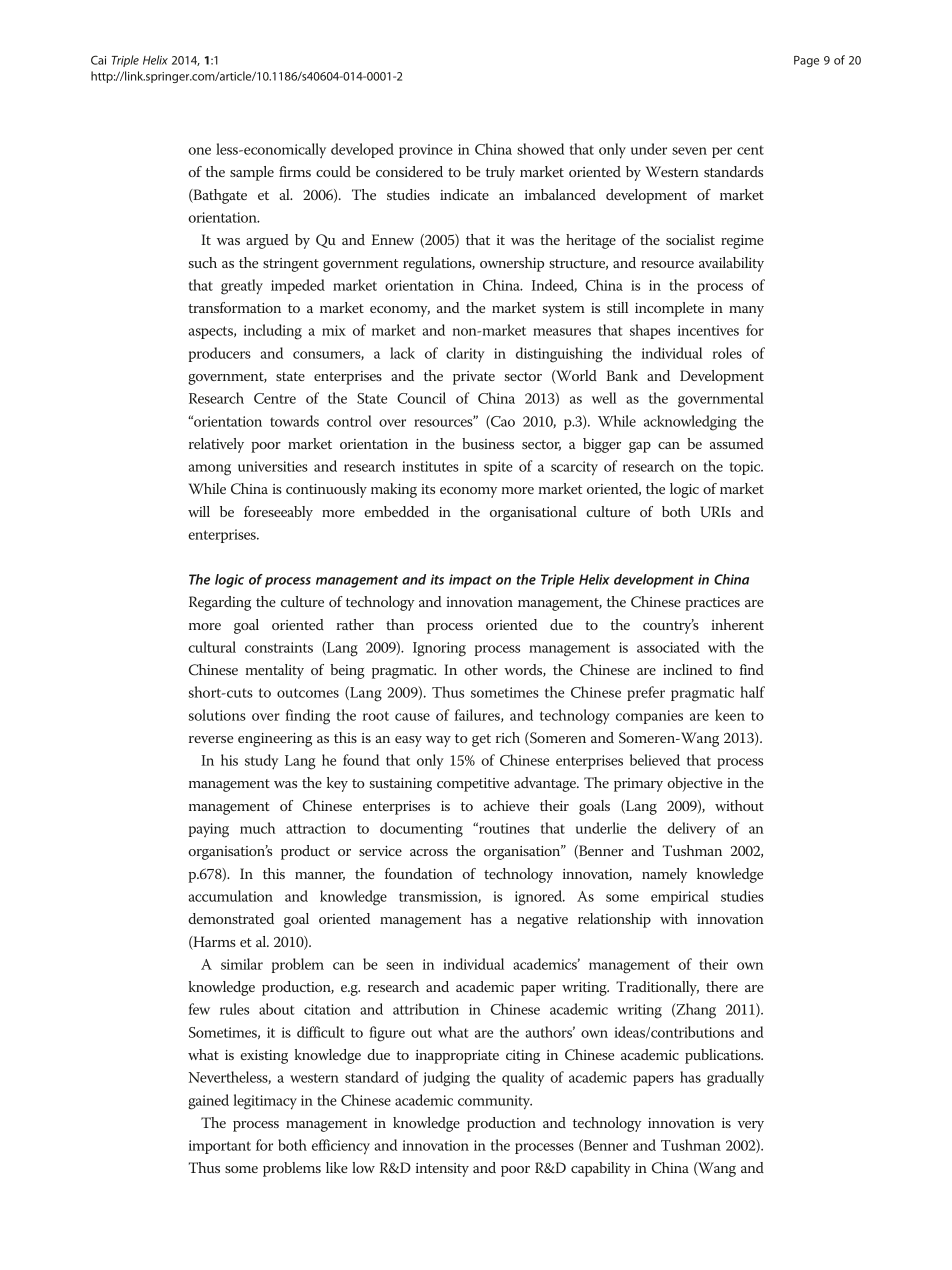 This screenshot has height=1270, width=952. What do you see at coordinates (689, 151) in the screenshot?
I see `seven` at bounding box center [689, 151].
